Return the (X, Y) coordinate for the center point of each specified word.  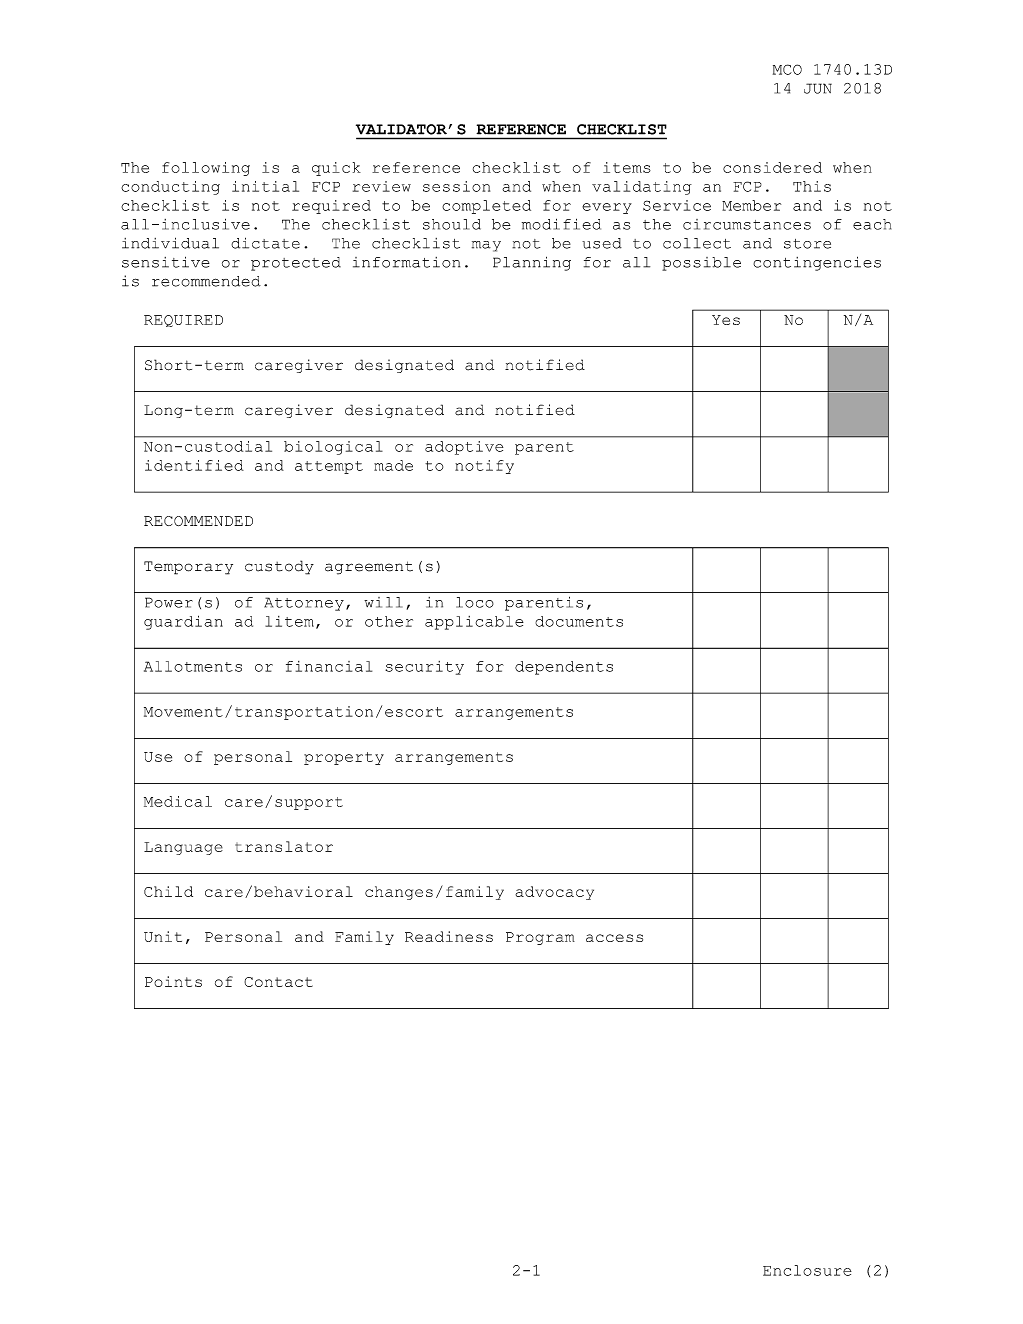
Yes (726, 320)
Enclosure (807, 1270)
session (456, 186)
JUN (818, 88)
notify (484, 467)
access (614, 938)
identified (194, 465)
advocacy (554, 893)
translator (284, 846)
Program (540, 938)
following (206, 169)
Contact (278, 982)
